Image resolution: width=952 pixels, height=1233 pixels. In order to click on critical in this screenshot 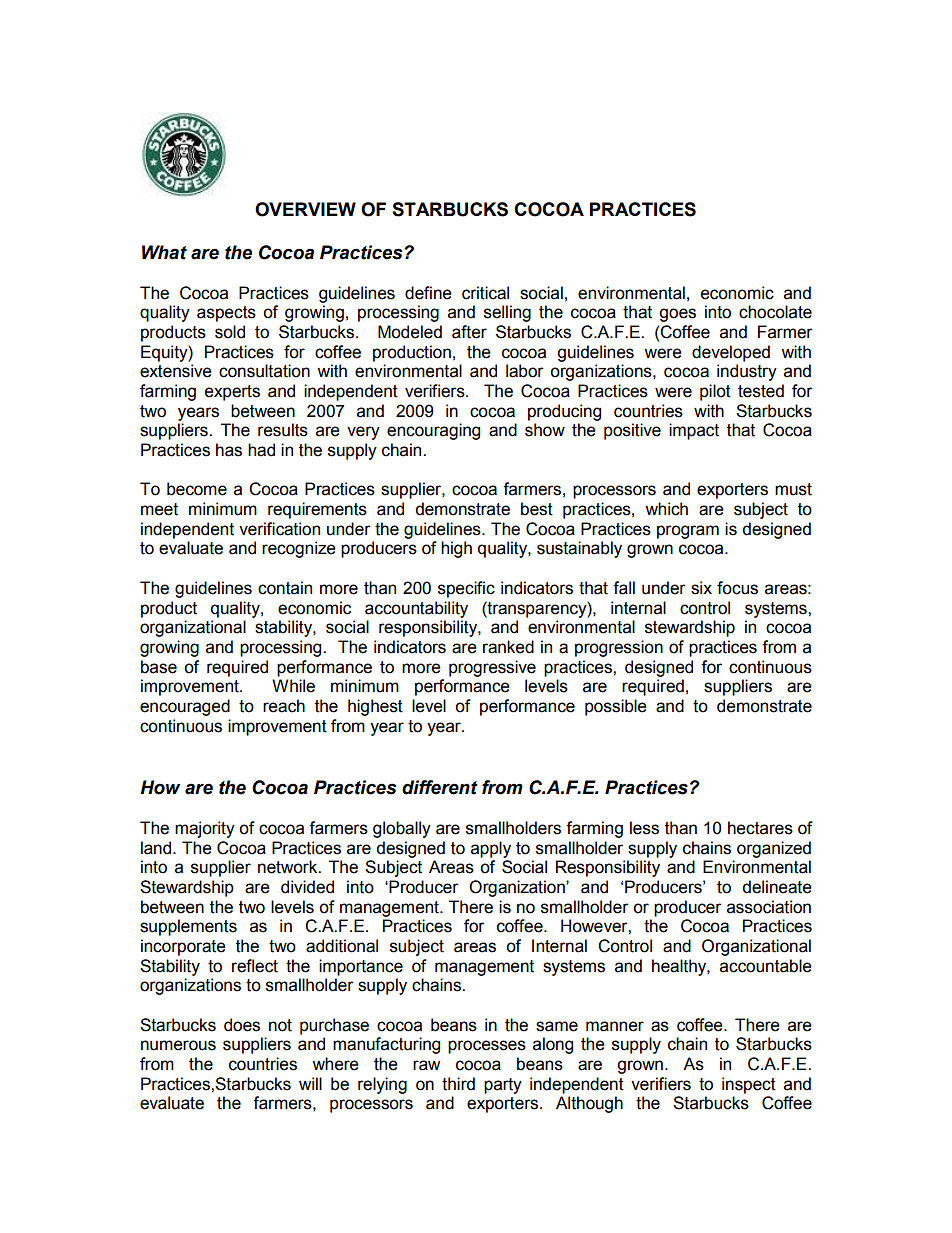, I will do `click(485, 293)`.
